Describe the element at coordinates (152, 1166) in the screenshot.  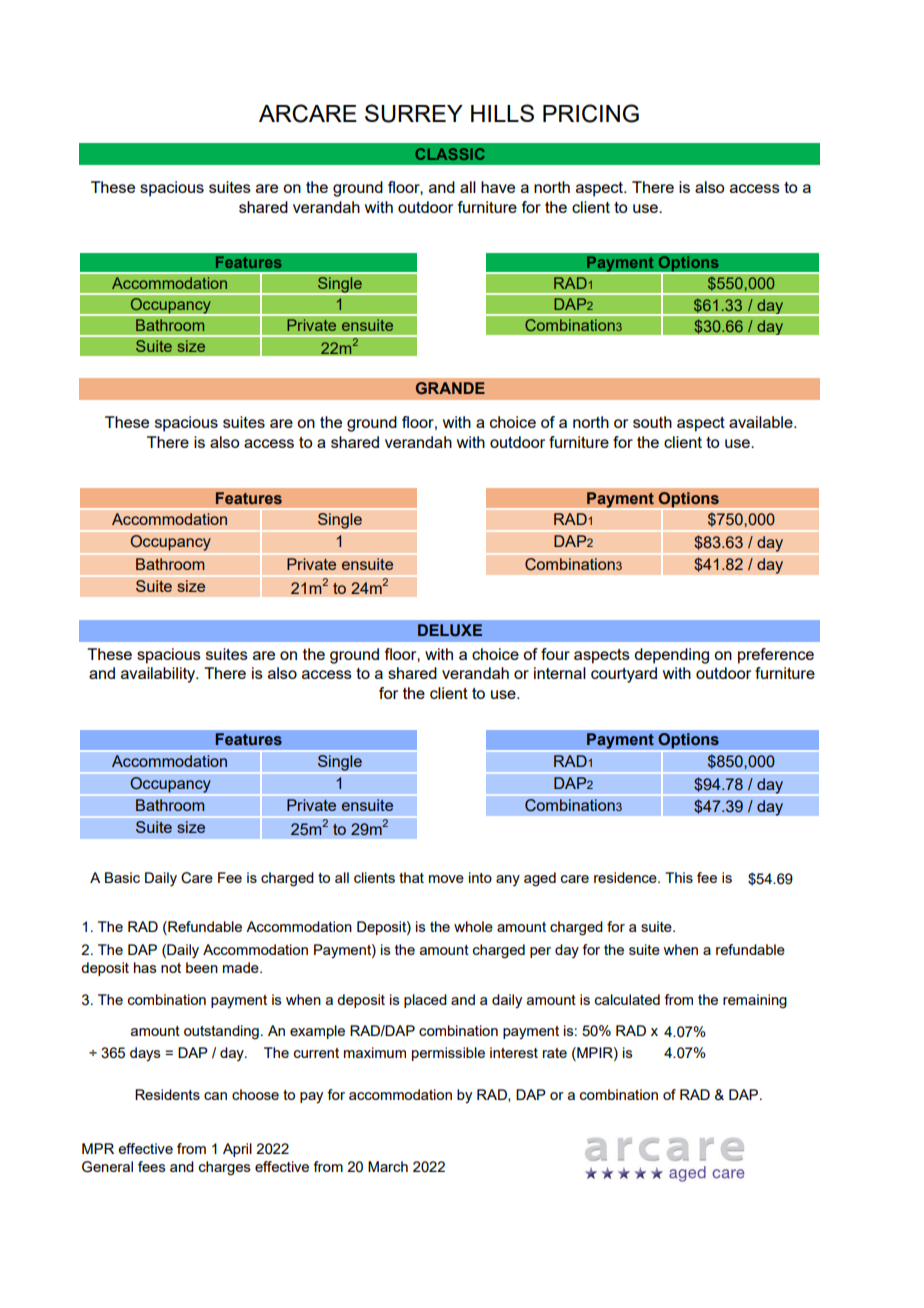
I see `fees` at that location.
